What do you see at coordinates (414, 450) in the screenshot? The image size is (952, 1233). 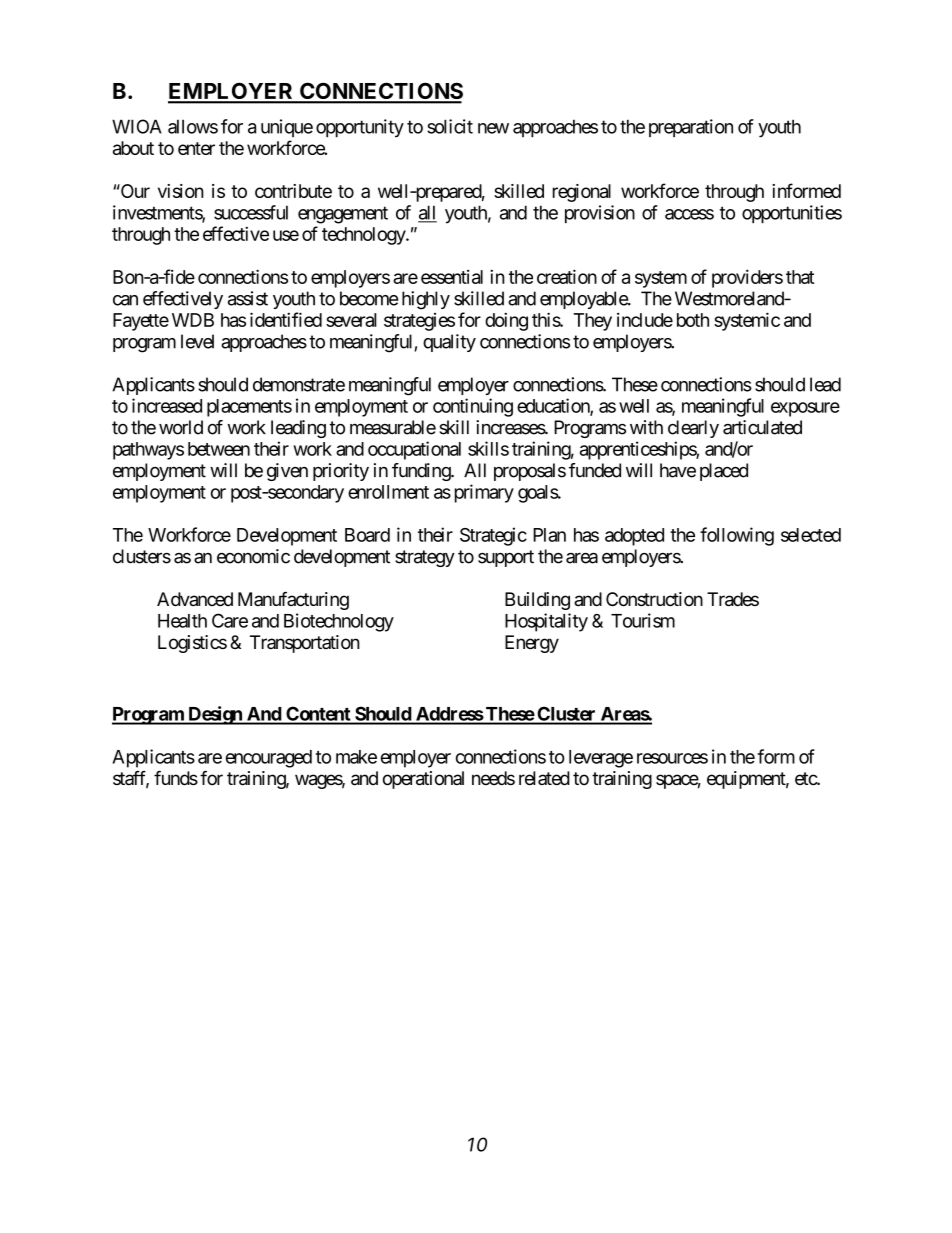 I see `occupational` at bounding box center [414, 450].
